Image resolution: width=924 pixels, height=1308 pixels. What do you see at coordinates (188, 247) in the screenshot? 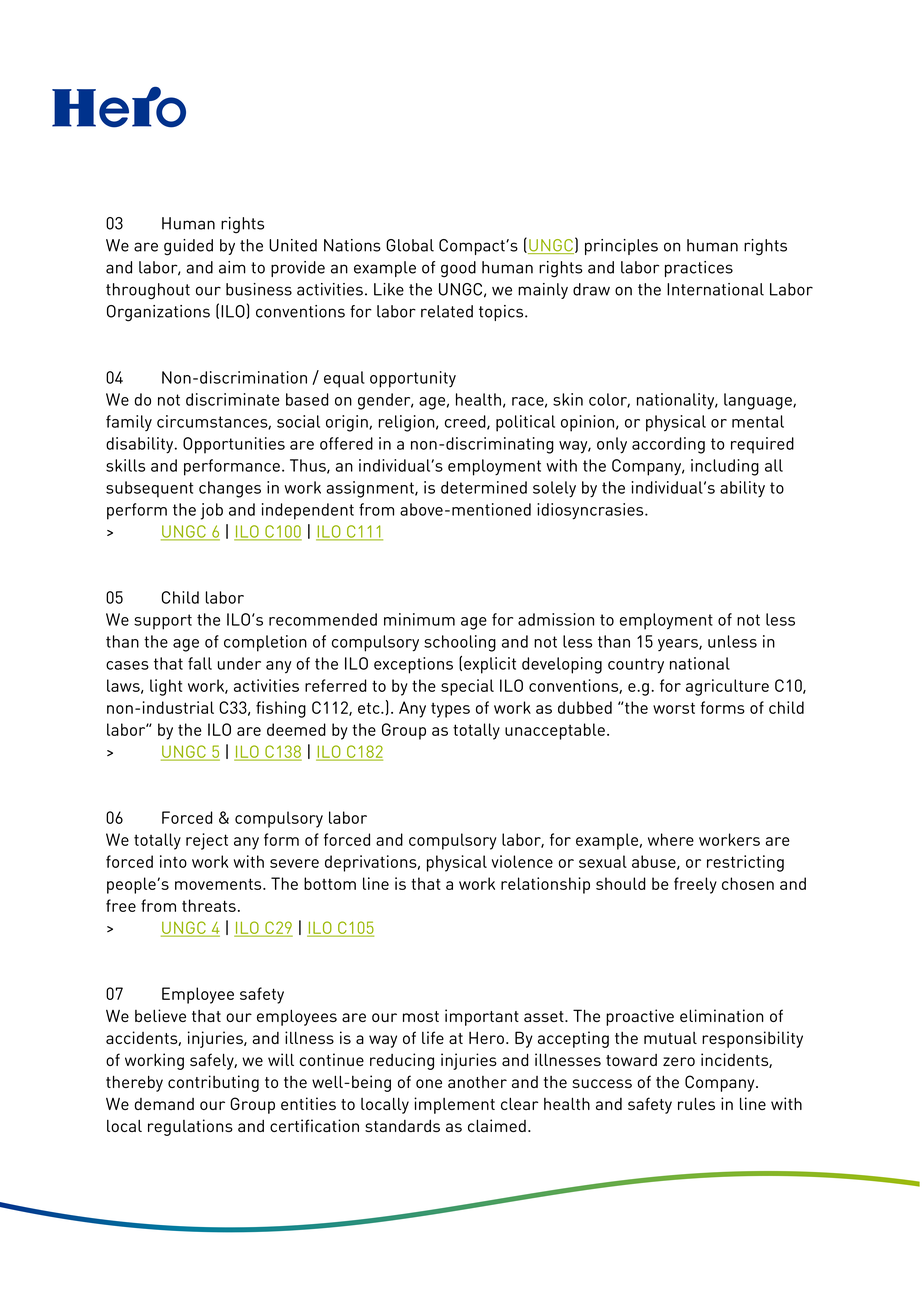
I see `guided` at bounding box center [188, 247].
